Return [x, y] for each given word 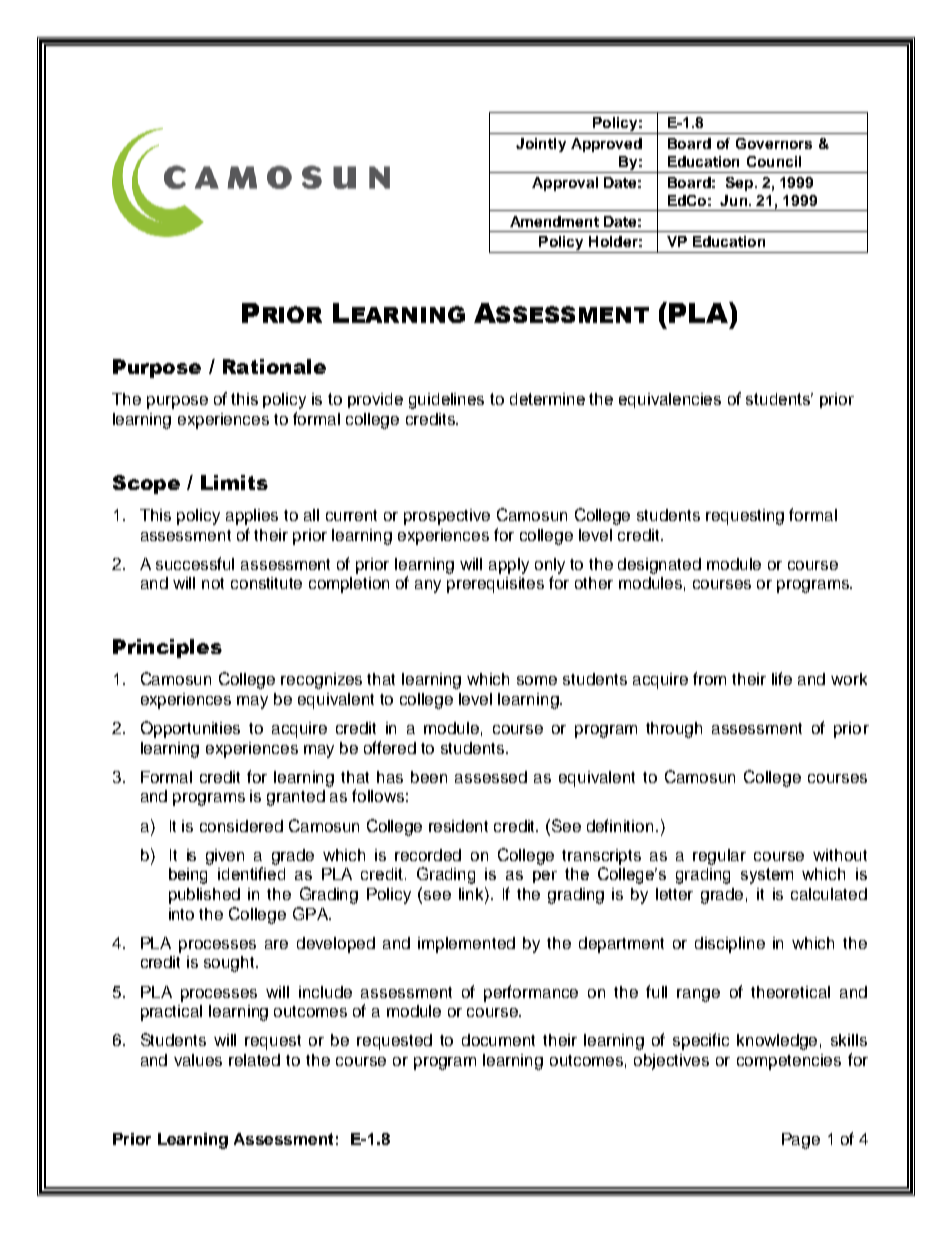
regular [719, 857]
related [254, 1060]
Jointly [541, 145]
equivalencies [670, 400]
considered [241, 826]
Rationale [274, 366]
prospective [447, 517]
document [498, 1040]
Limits [234, 482]
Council [774, 161]
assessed [491, 777]
